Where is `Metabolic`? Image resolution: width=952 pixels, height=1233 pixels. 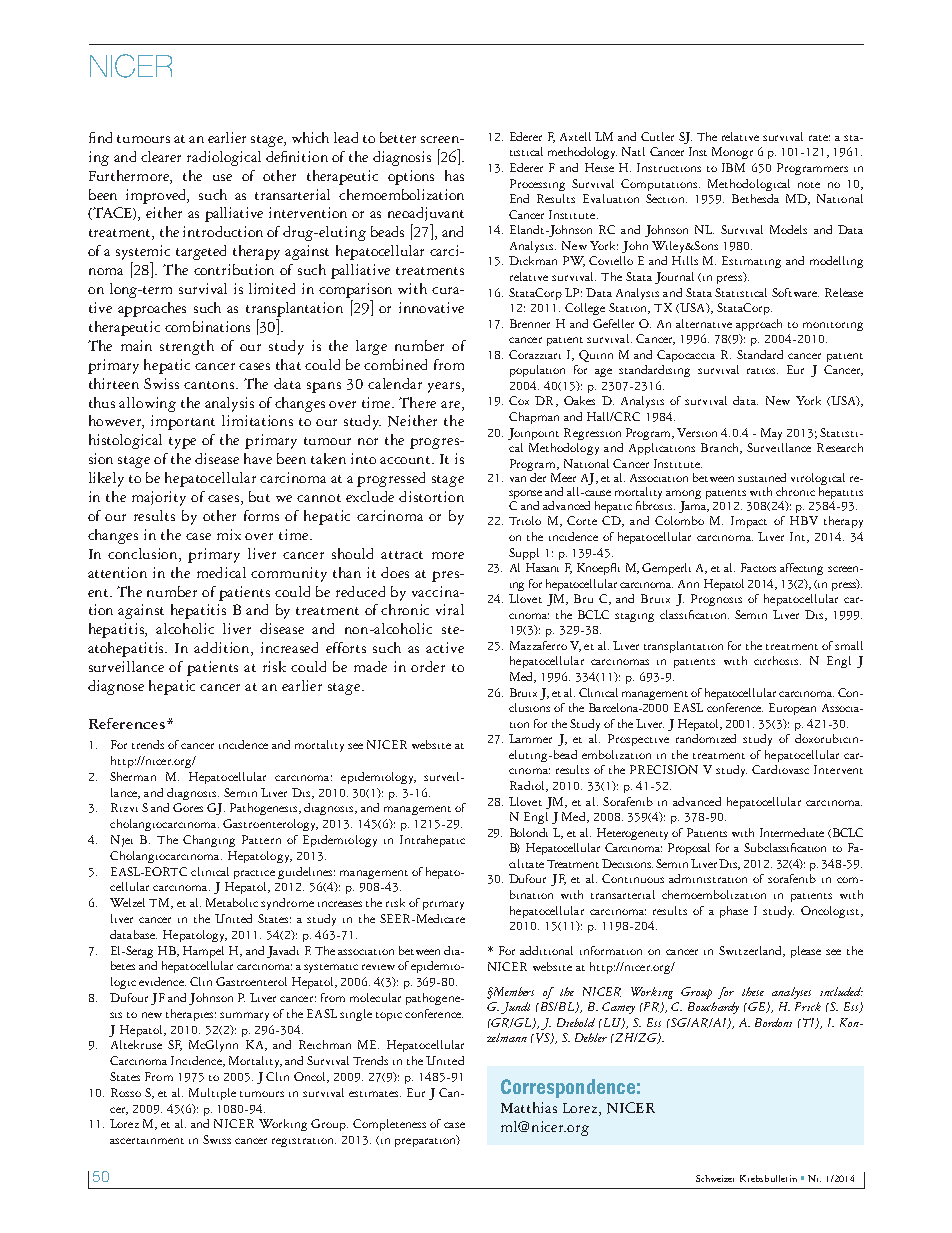
Metabolic is located at coordinates (232, 902).
